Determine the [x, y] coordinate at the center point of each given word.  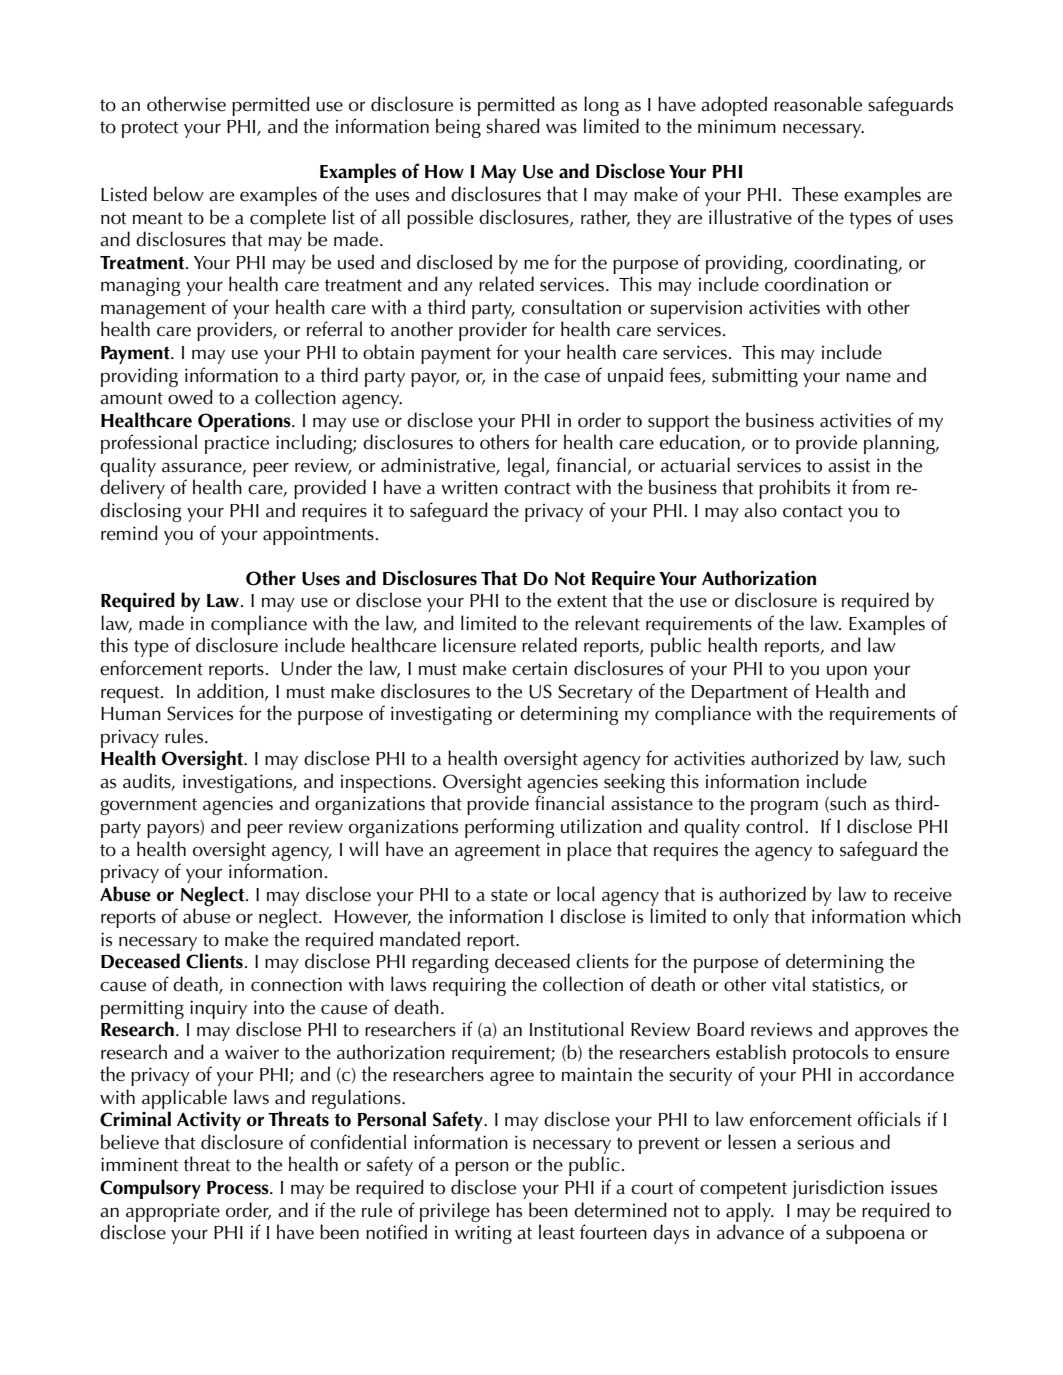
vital [788, 984]
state [509, 895]
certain [539, 669]
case [562, 377]
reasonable [818, 104]
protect [150, 129]
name [868, 377]
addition [231, 691]
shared [513, 126]
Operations [245, 422]
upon [847, 672]
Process [239, 1188]
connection [296, 984]
